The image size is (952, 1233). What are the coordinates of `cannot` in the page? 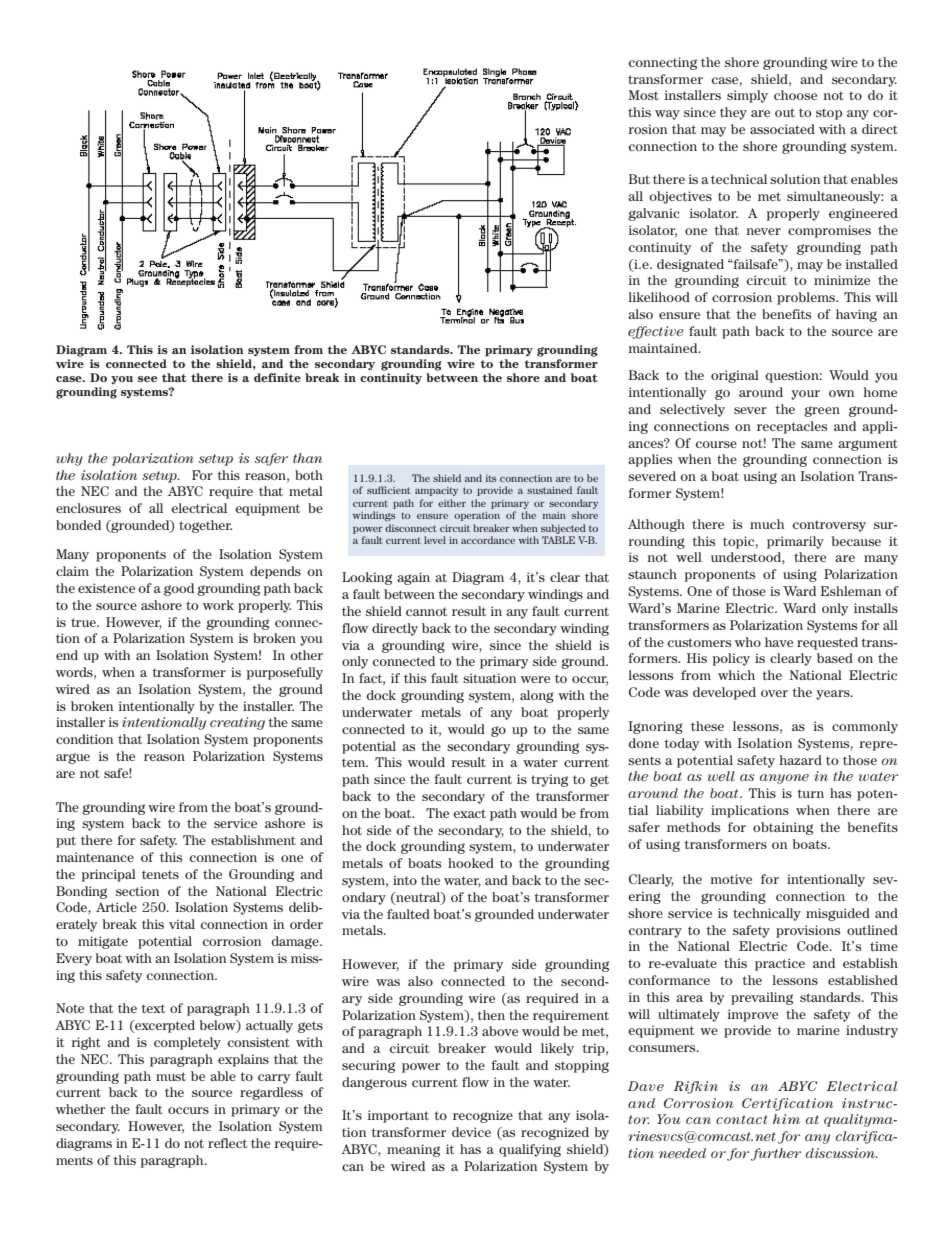 It's located at (426, 611).
